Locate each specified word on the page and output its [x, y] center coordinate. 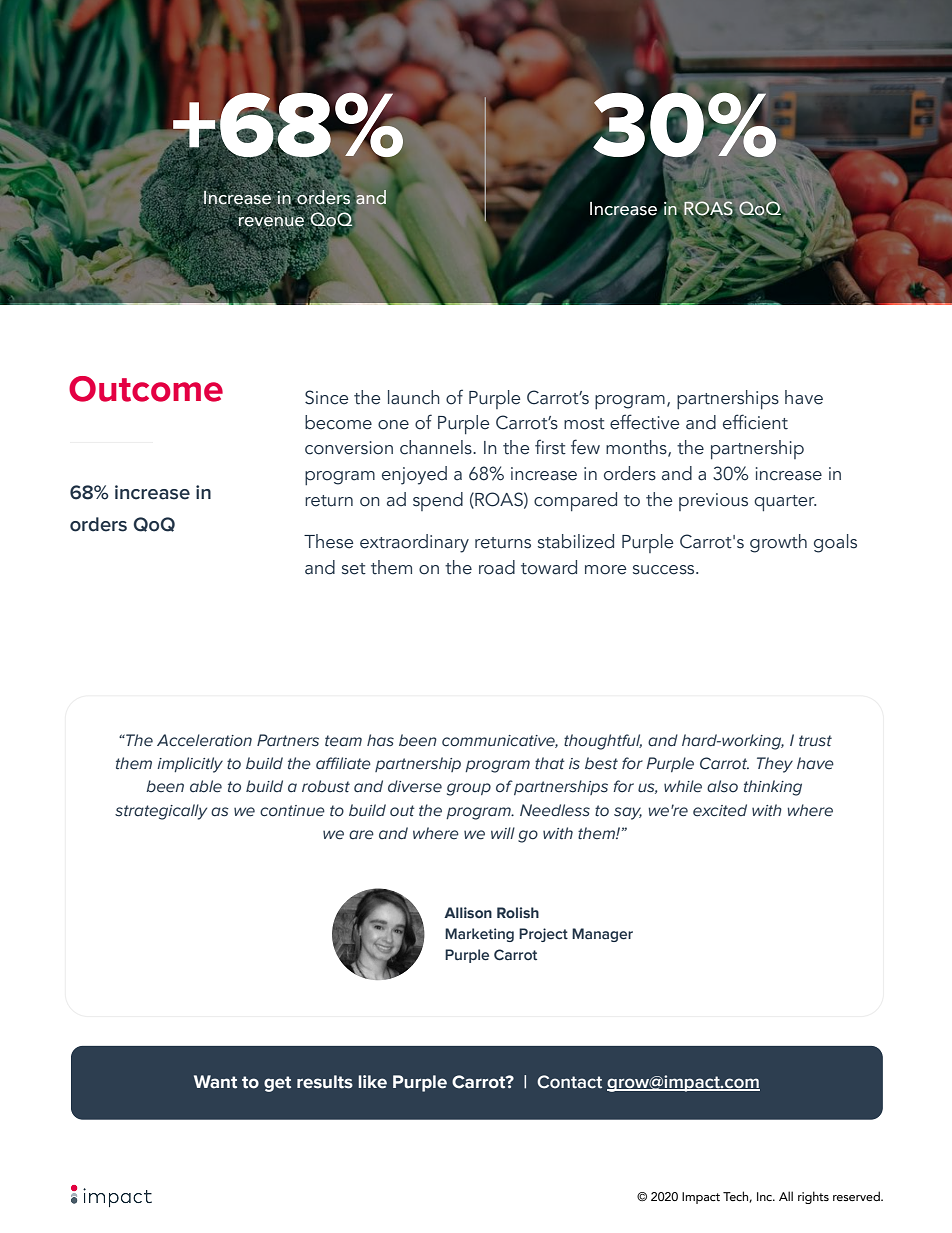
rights [813, 1197]
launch [414, 397]
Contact [569, 1082]
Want [215, 1082]
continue [292, 811]
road [497, 567]
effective [644, 422]
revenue [271, 223]
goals [835, 543]
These [328, 541]
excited [720, 810]
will [503, 833]
